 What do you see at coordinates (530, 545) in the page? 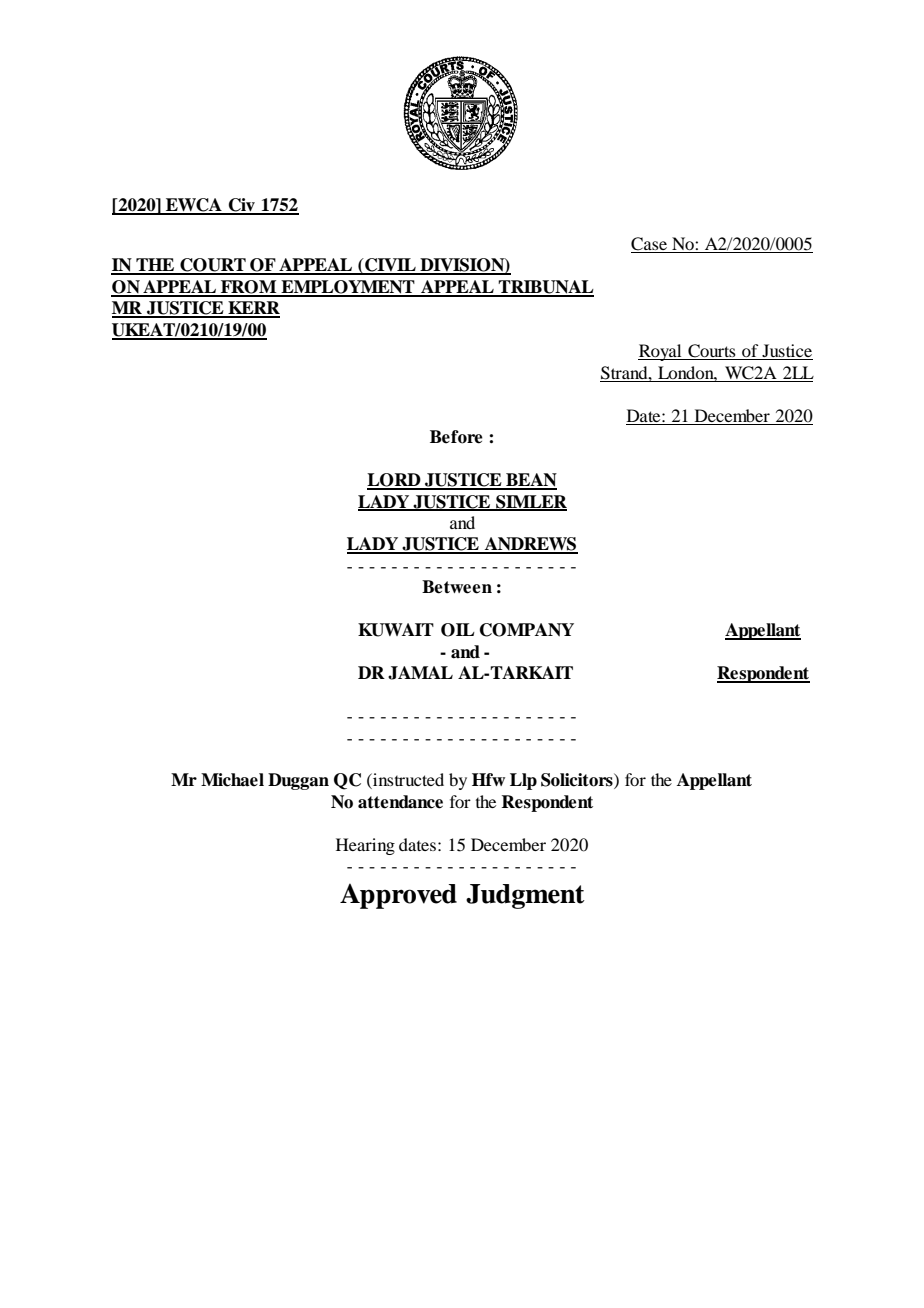
I see `ANDREWS` at bounding box center [530, 545].
